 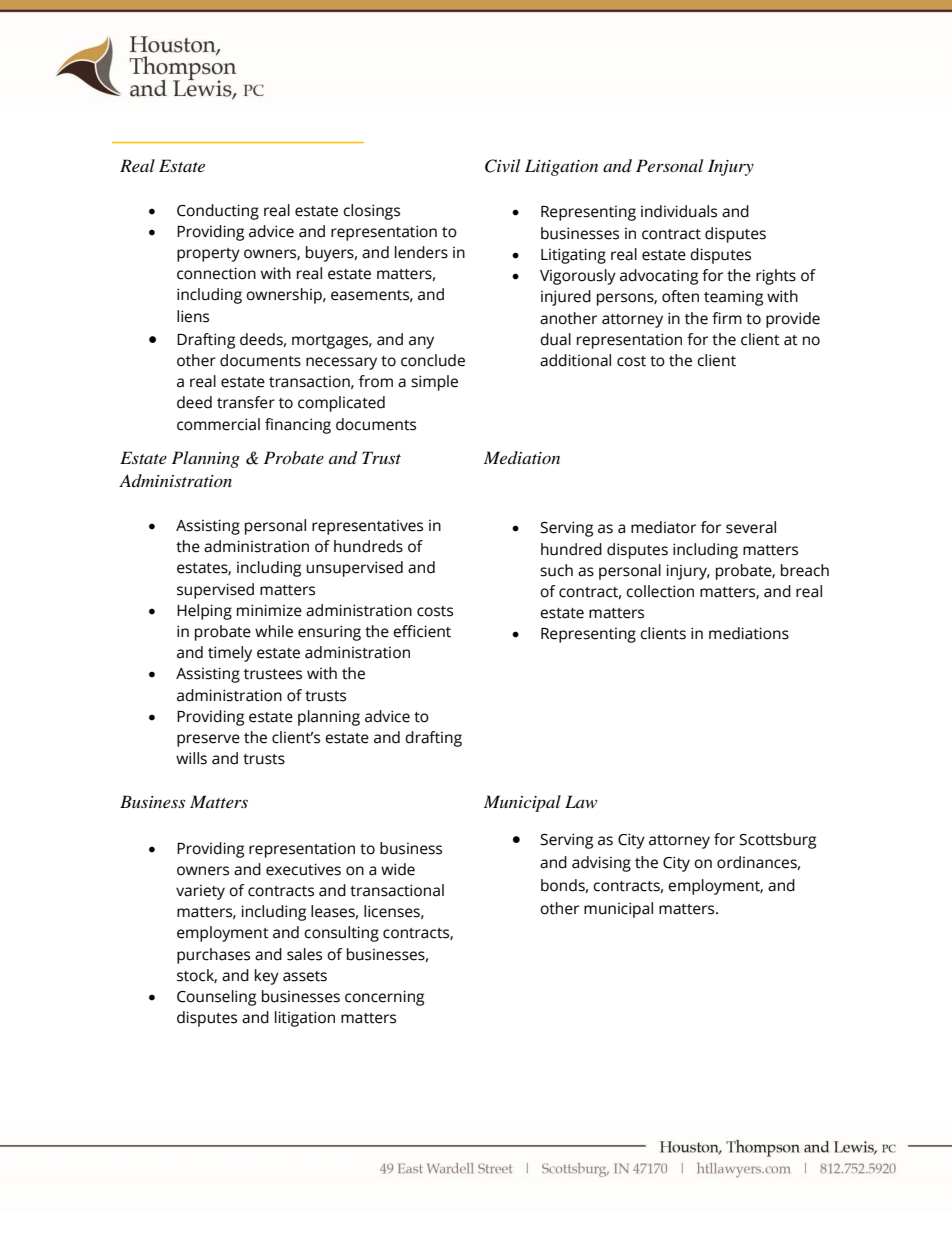 I want to click on concerning, so click(x=384, y=998).
